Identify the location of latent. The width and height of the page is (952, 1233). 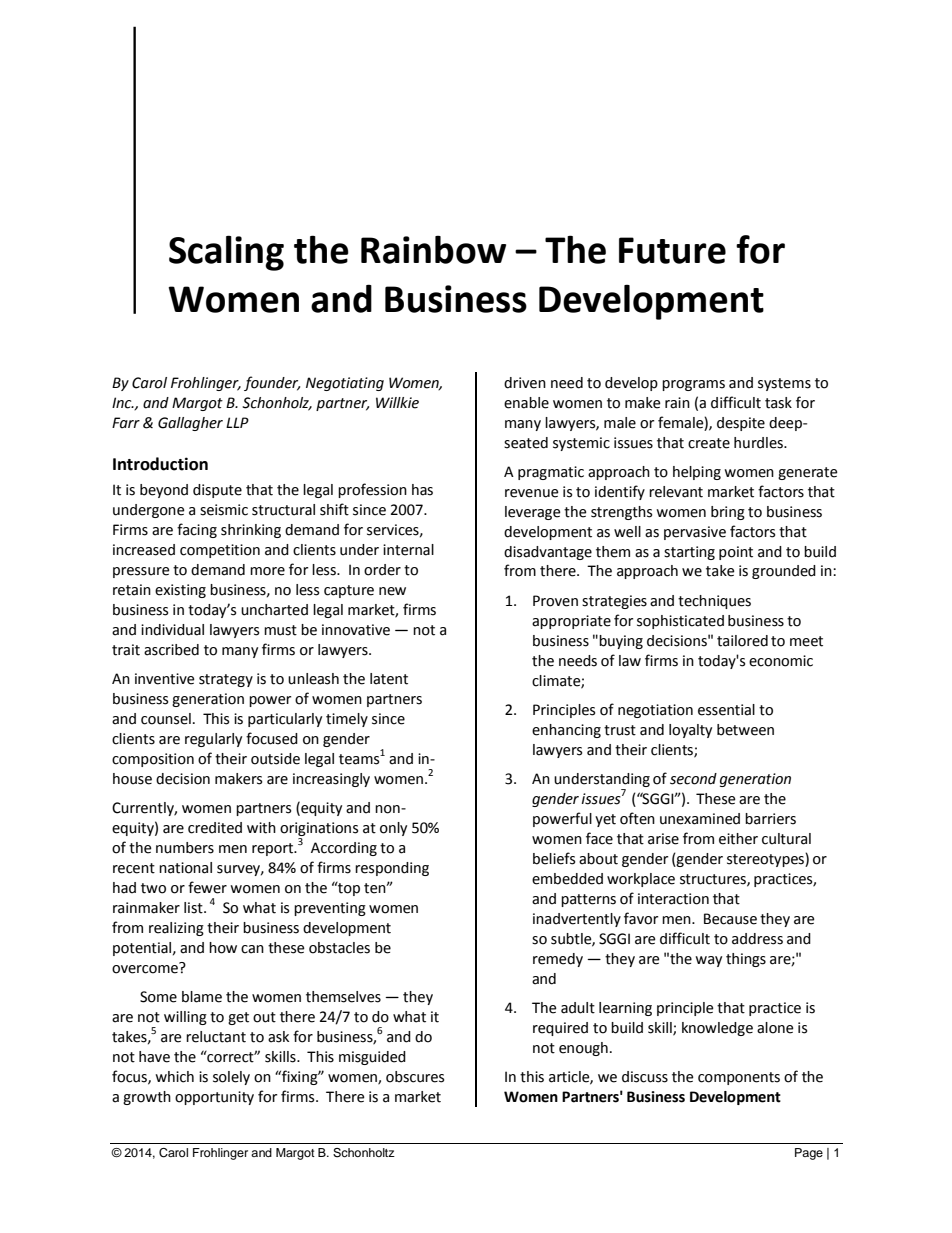
(389, 679).
